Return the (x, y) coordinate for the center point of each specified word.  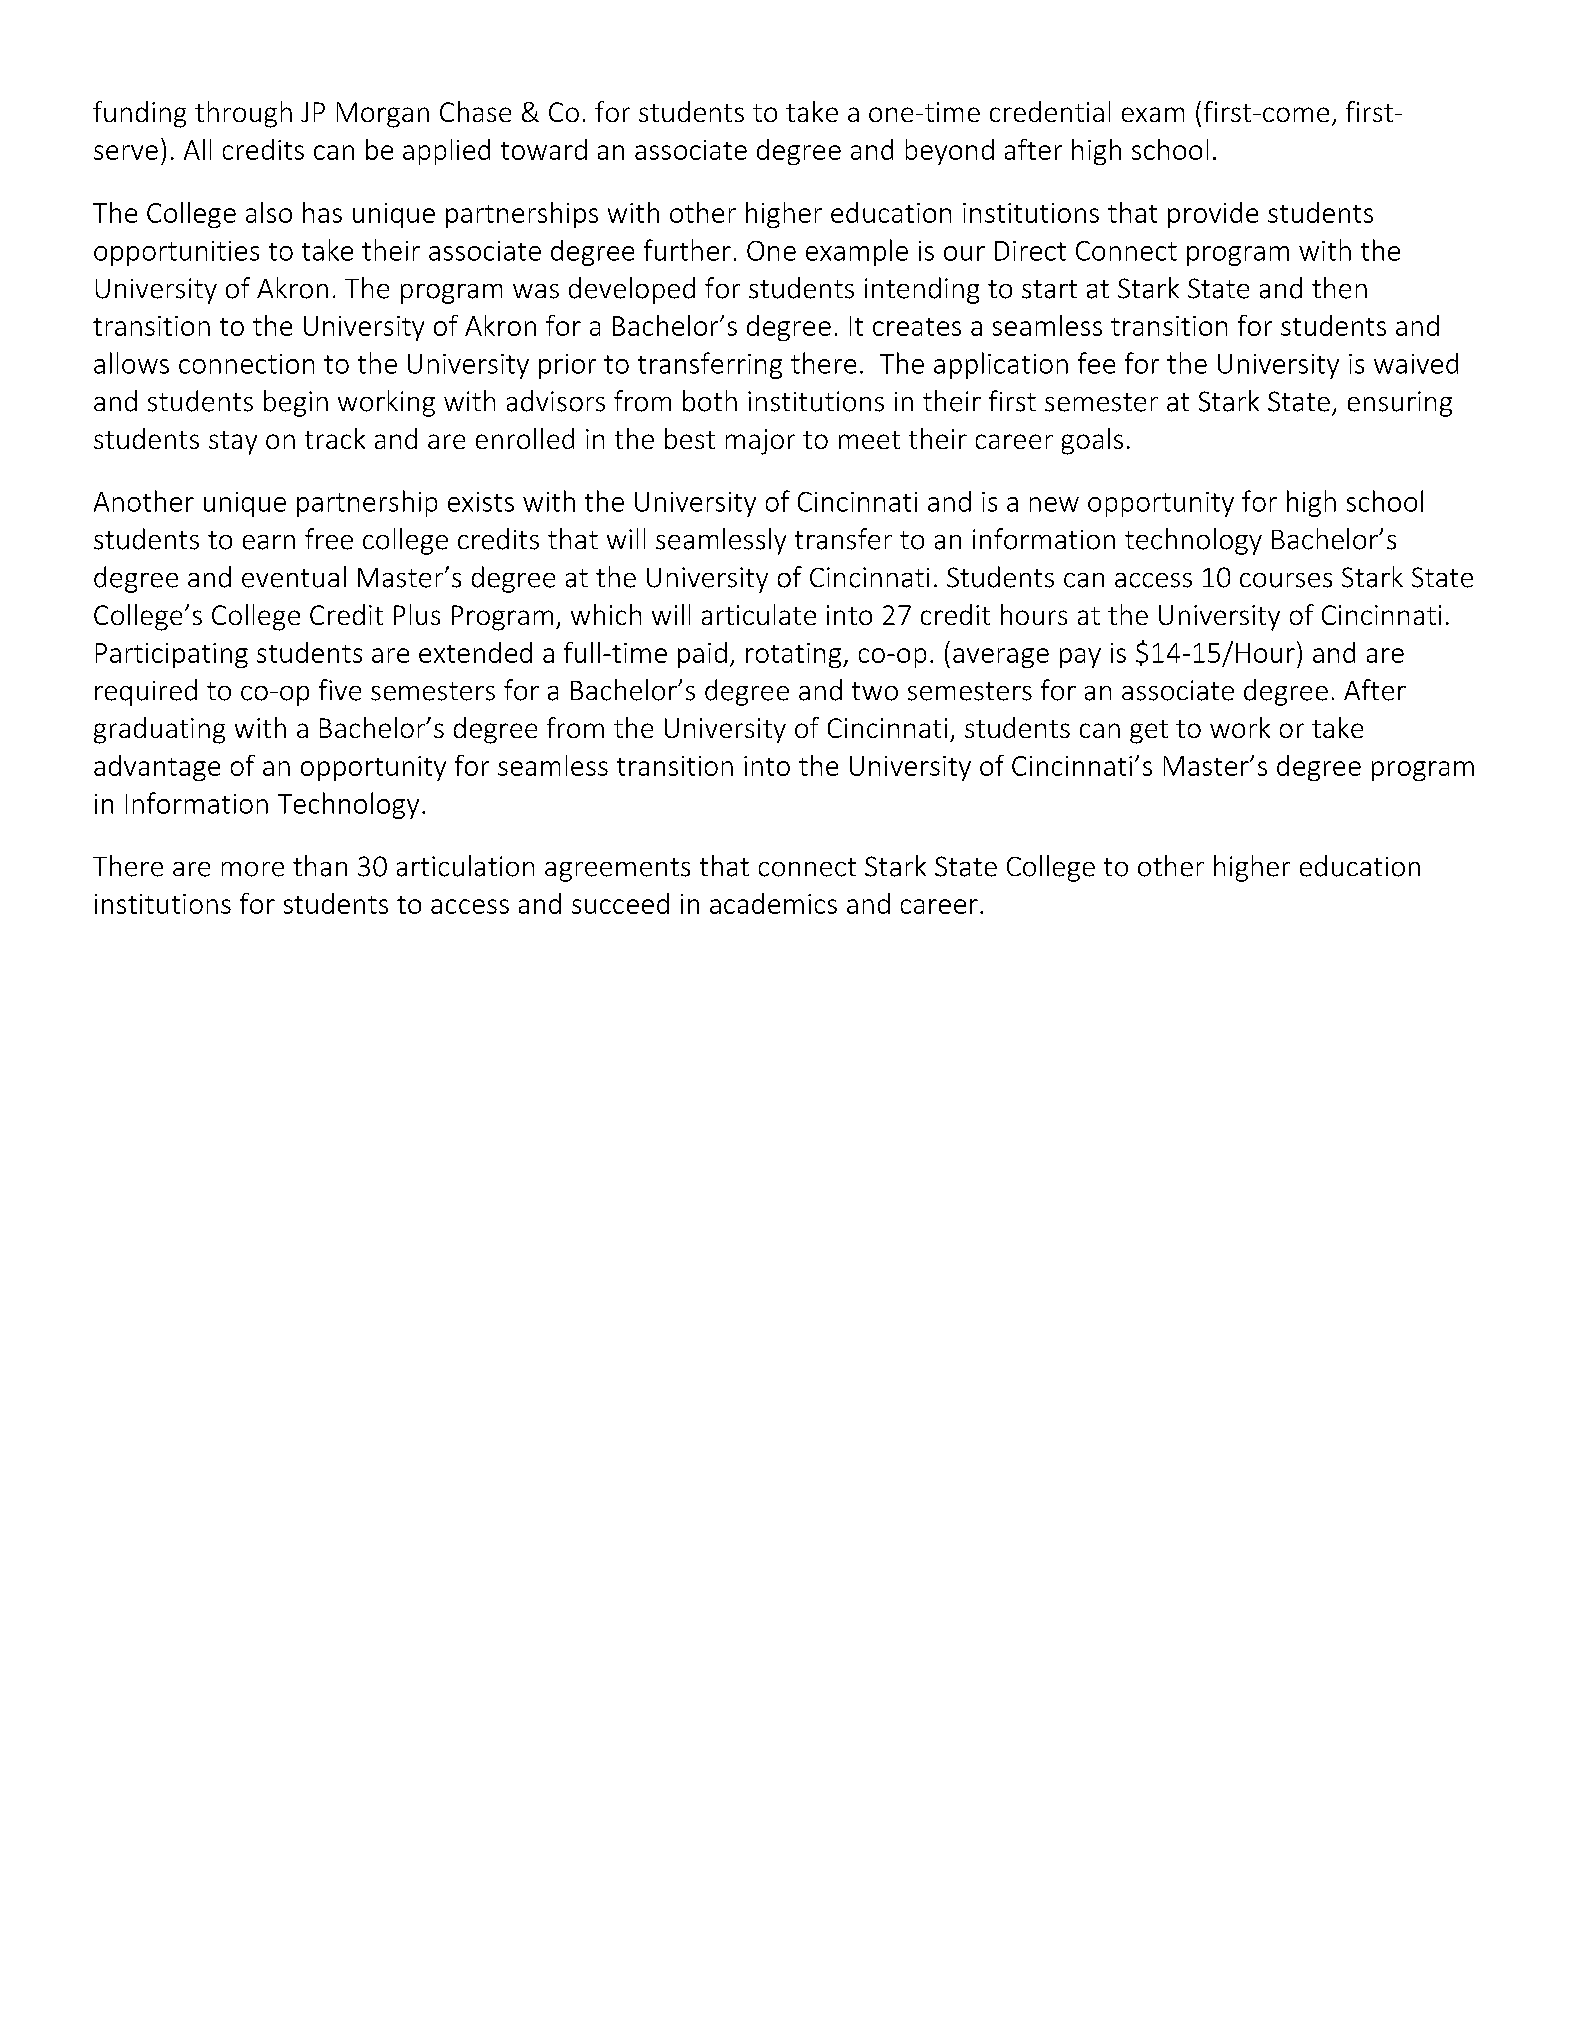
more (253, 869)
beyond (950, 152)
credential (1050, 111)
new (1054, 504)
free (329, 539)
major (760, 442)
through (243, 114)
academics (773, 903)
